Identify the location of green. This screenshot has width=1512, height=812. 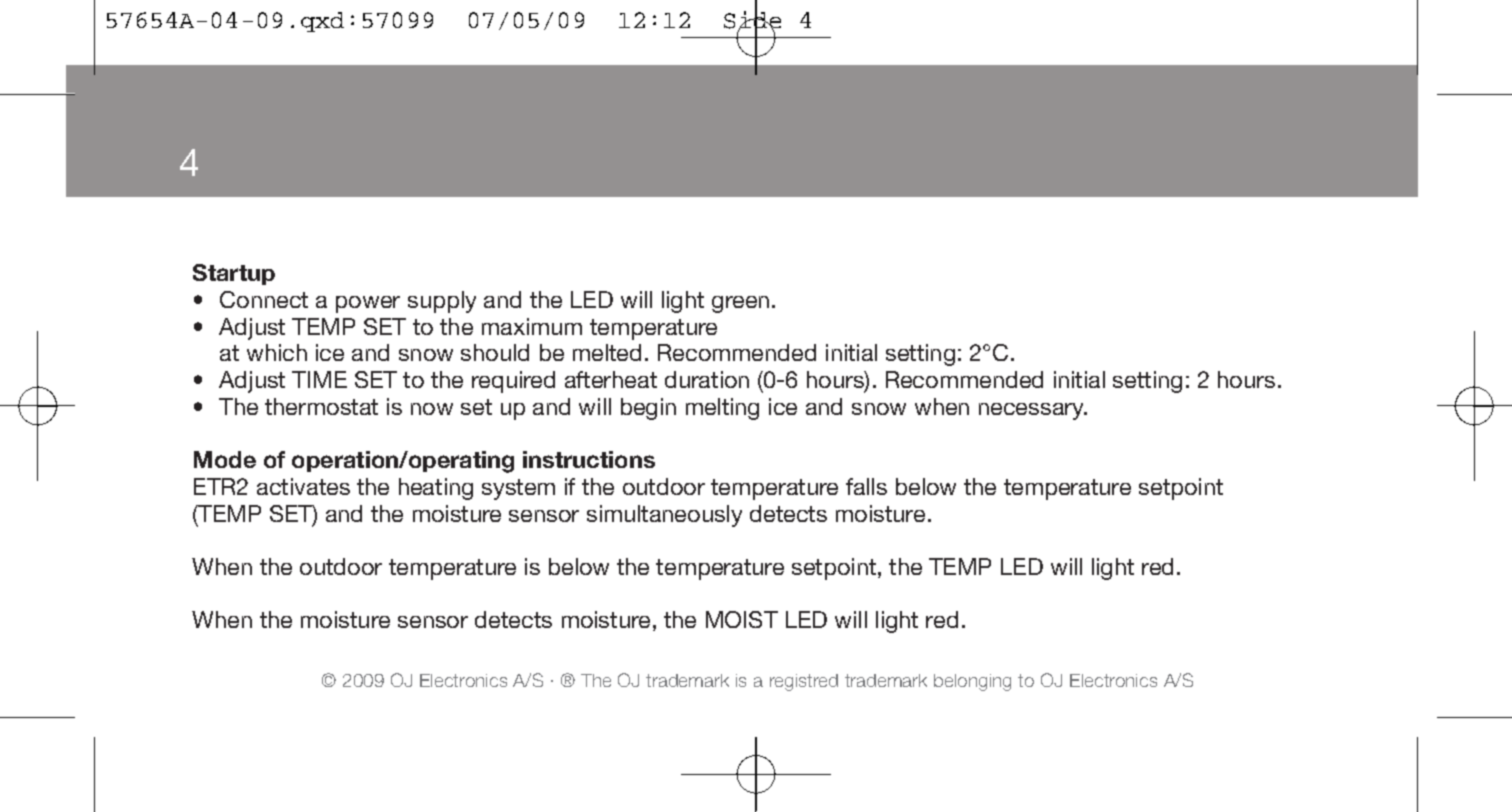
(740, 304).
